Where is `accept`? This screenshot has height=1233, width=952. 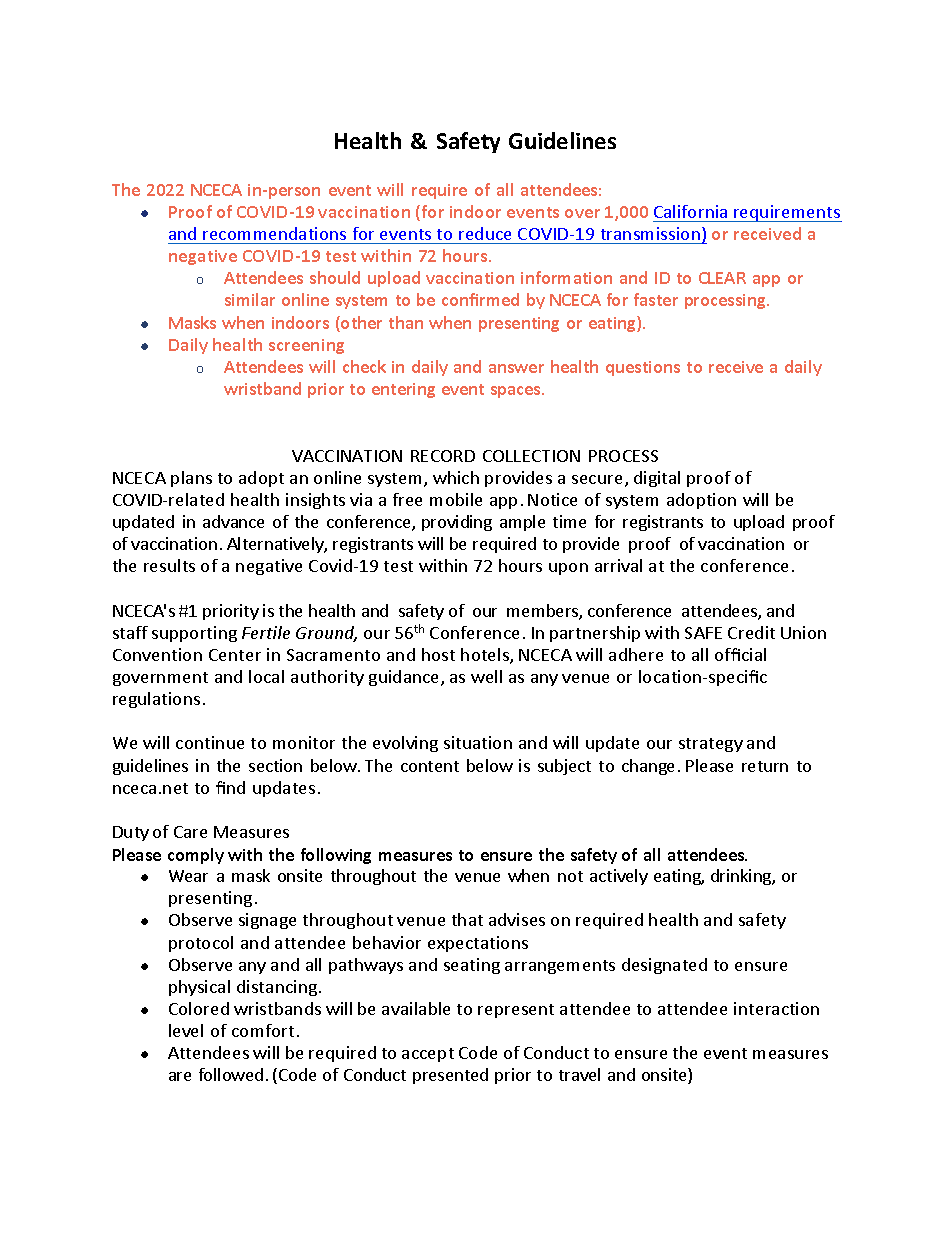
accept is located at coordinates (428, 1055).
